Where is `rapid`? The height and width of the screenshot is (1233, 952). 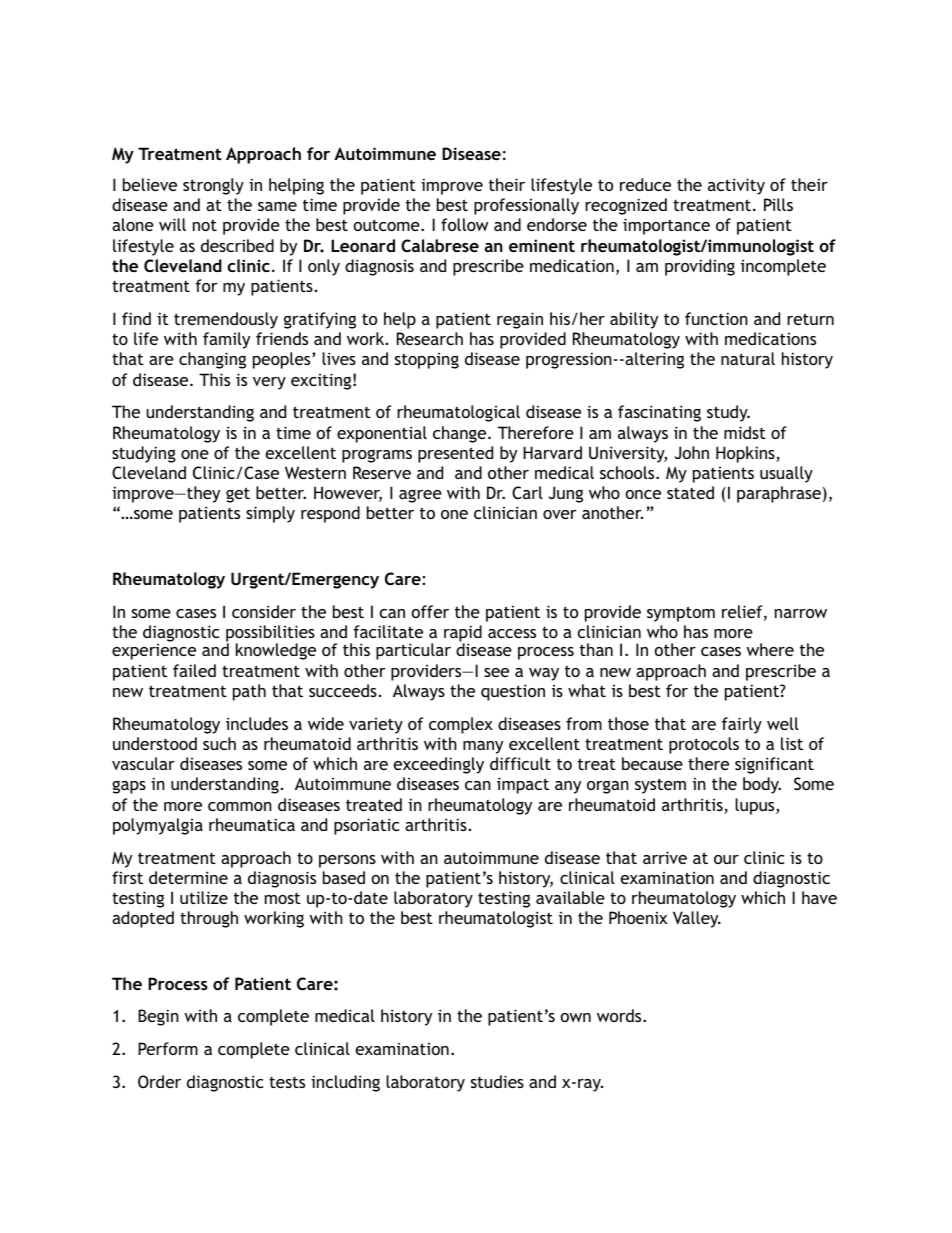 rapid is located at coordinates (463, 634).
